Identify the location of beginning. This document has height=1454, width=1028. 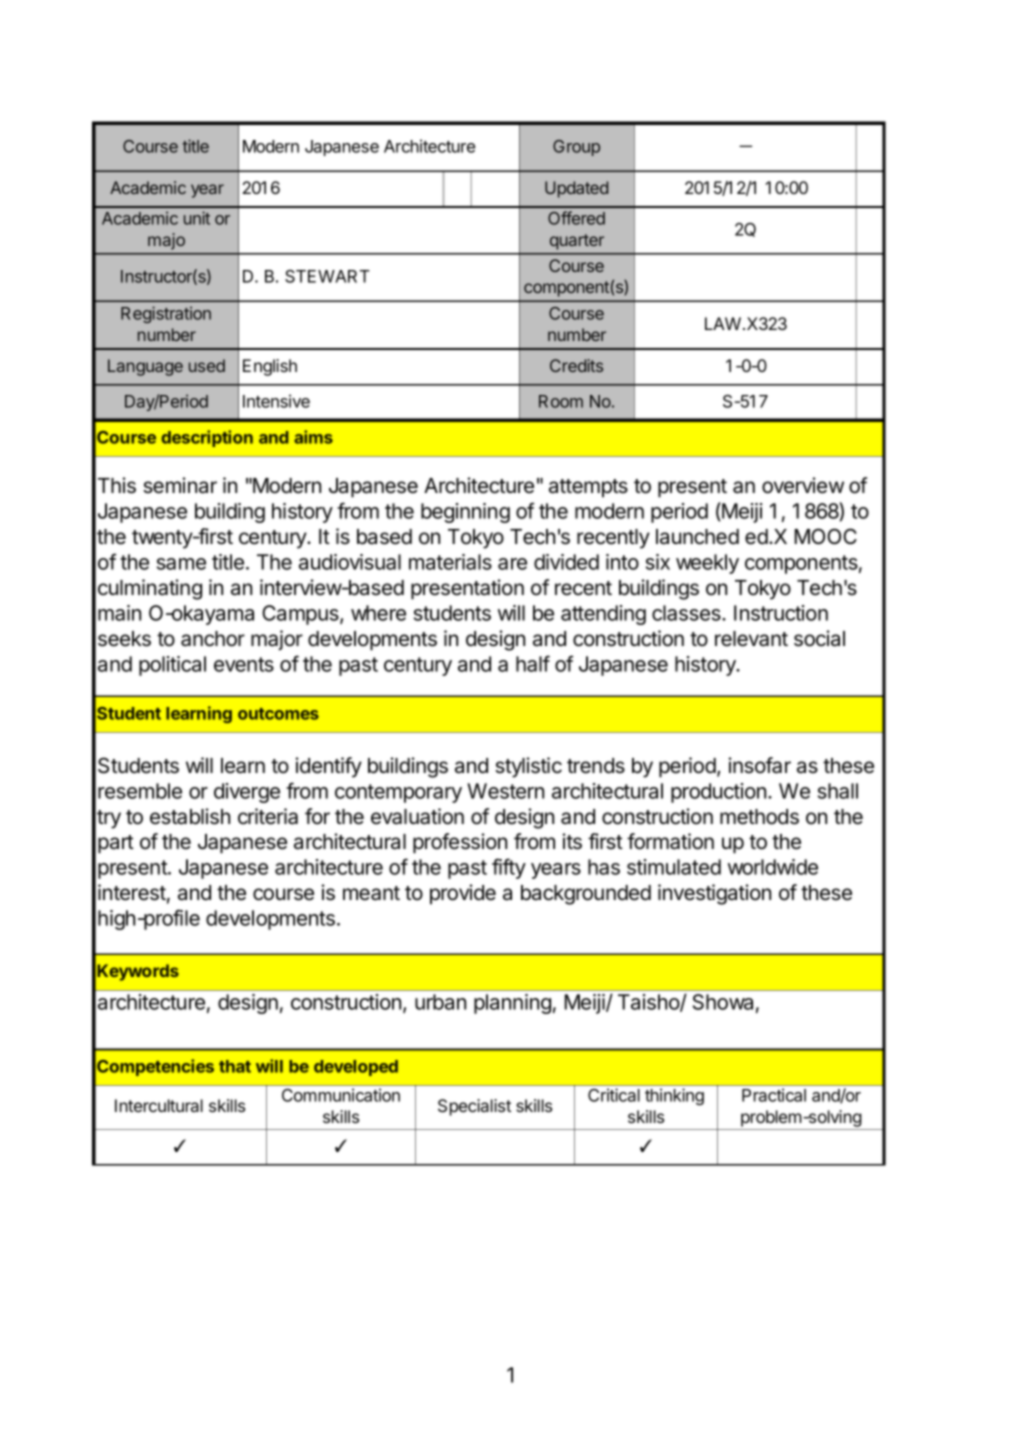
(465, 513).
